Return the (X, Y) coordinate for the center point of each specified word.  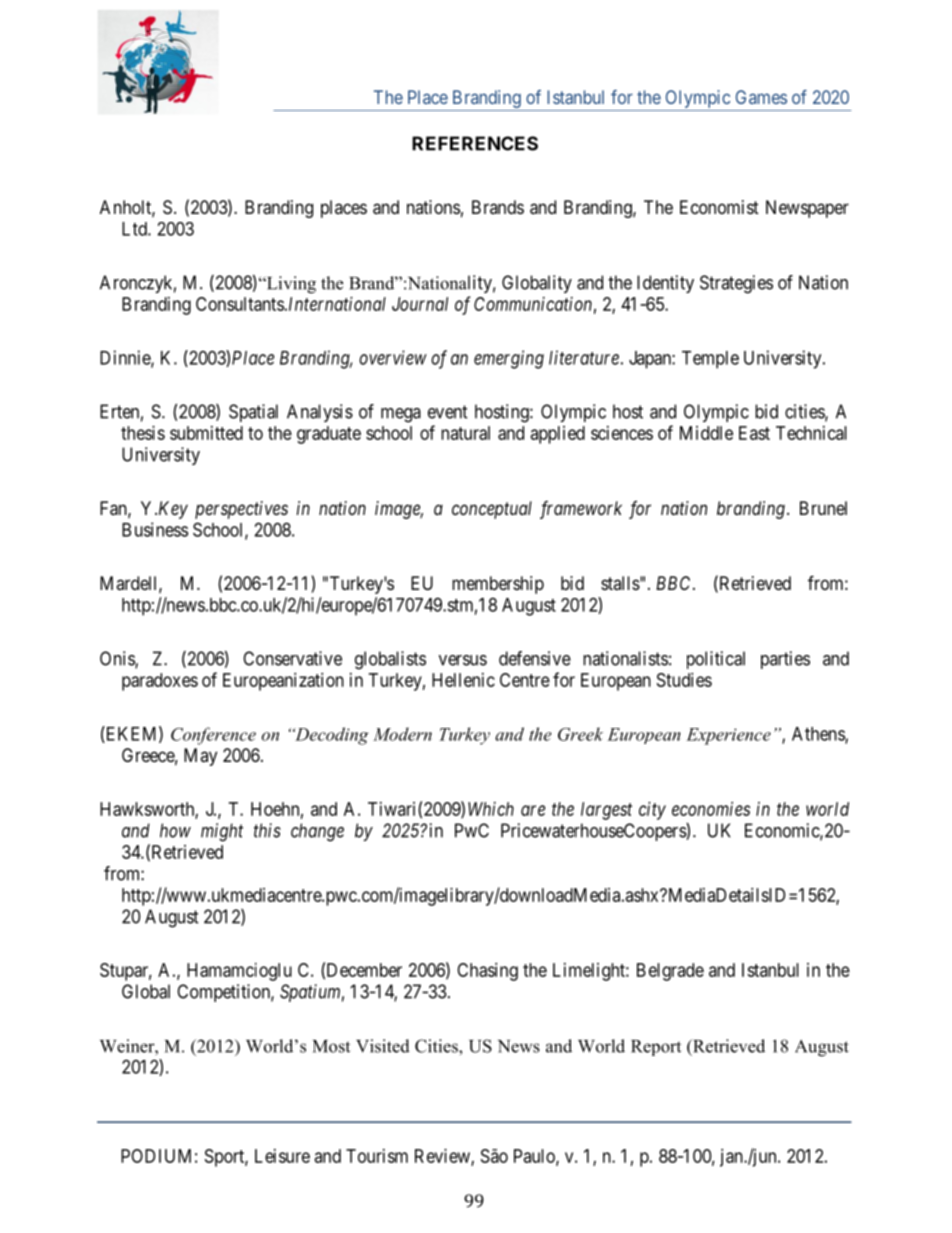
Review (443, 1157)
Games (761, 97)
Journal (420, 304)
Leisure (282, 1156)
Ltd (135, 229)
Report (656, 1048)
